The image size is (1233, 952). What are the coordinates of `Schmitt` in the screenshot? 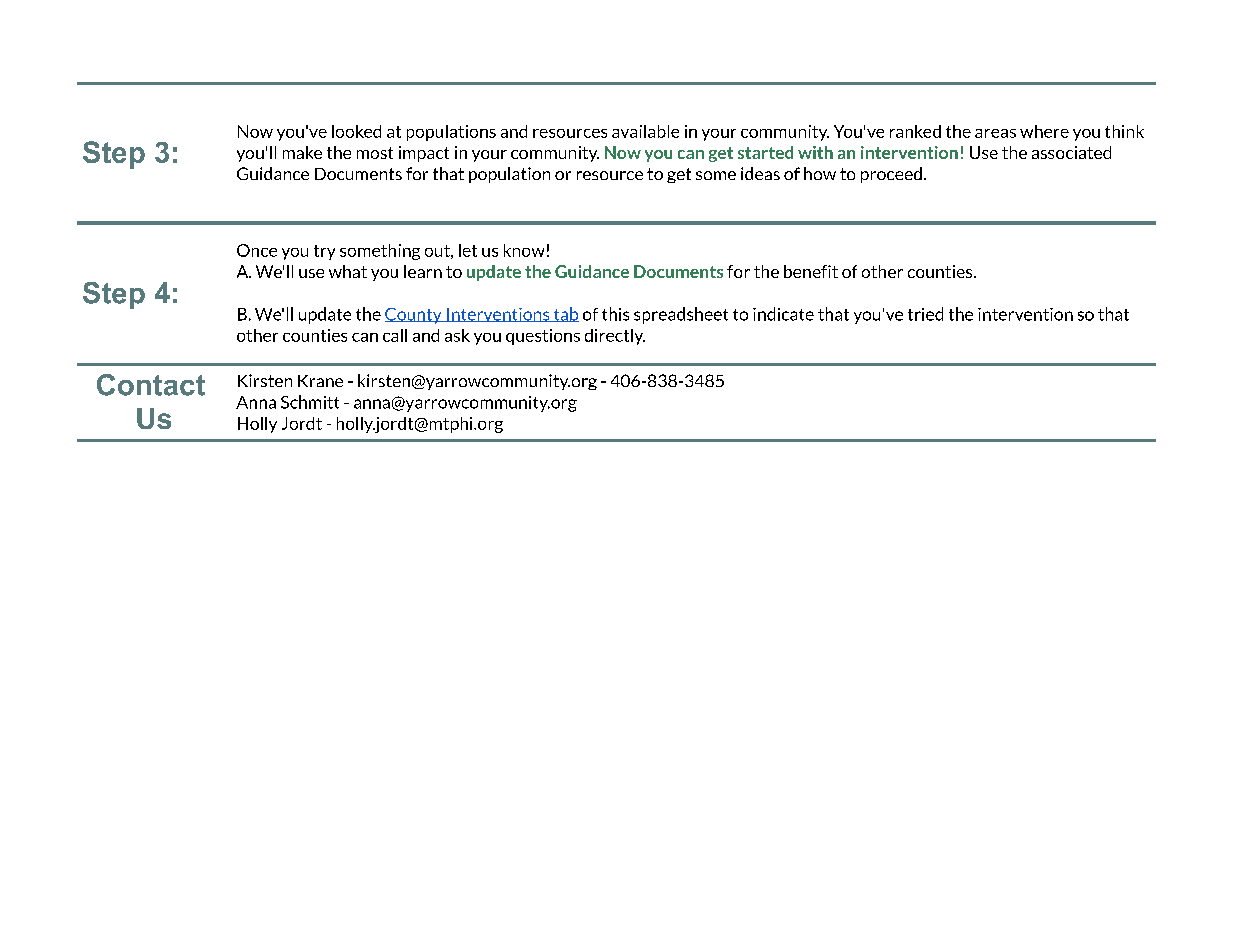 It's located at (310, 402).
